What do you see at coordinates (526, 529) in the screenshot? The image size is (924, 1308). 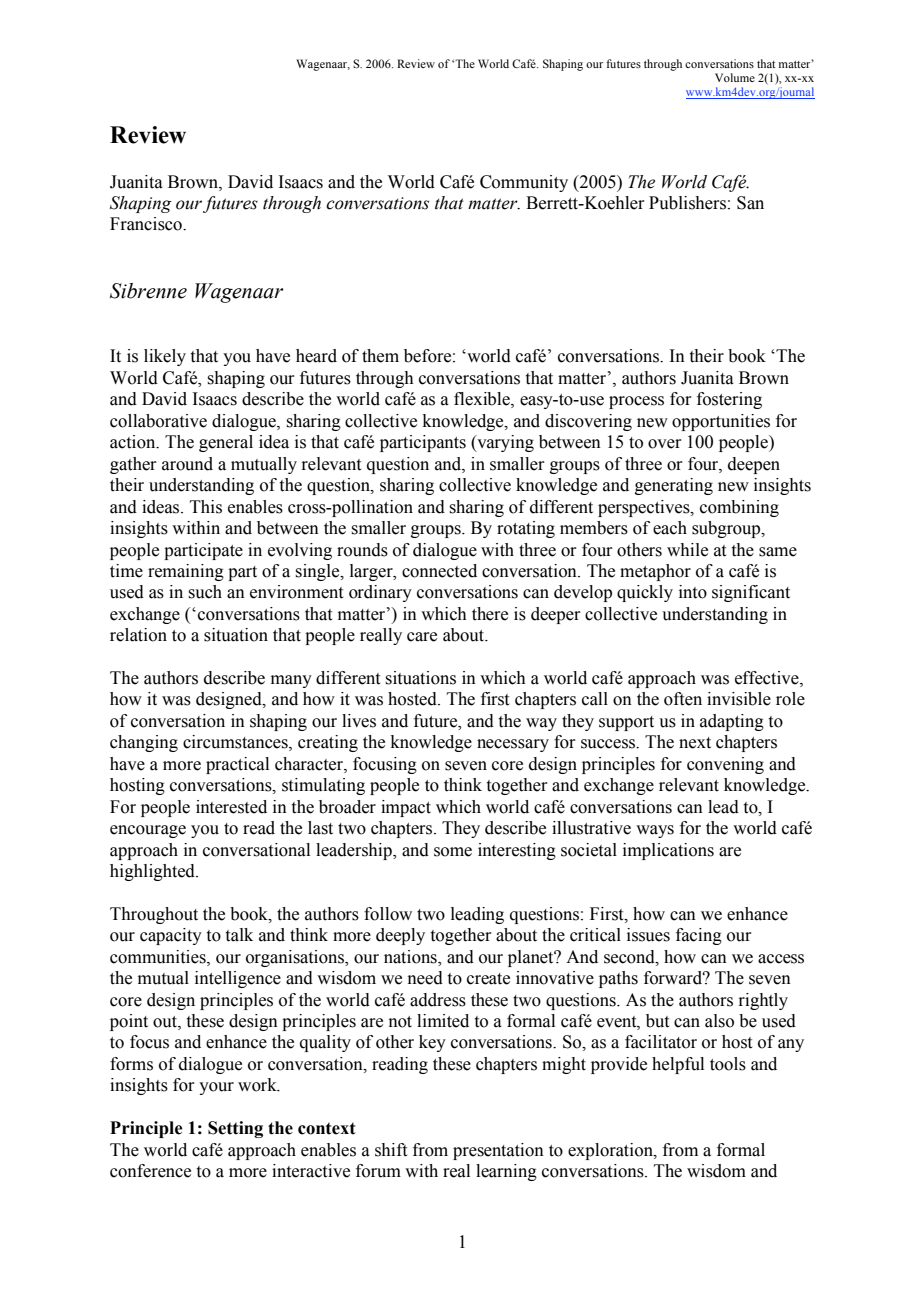 I see `rotating` at bounding box center [526, 529].
